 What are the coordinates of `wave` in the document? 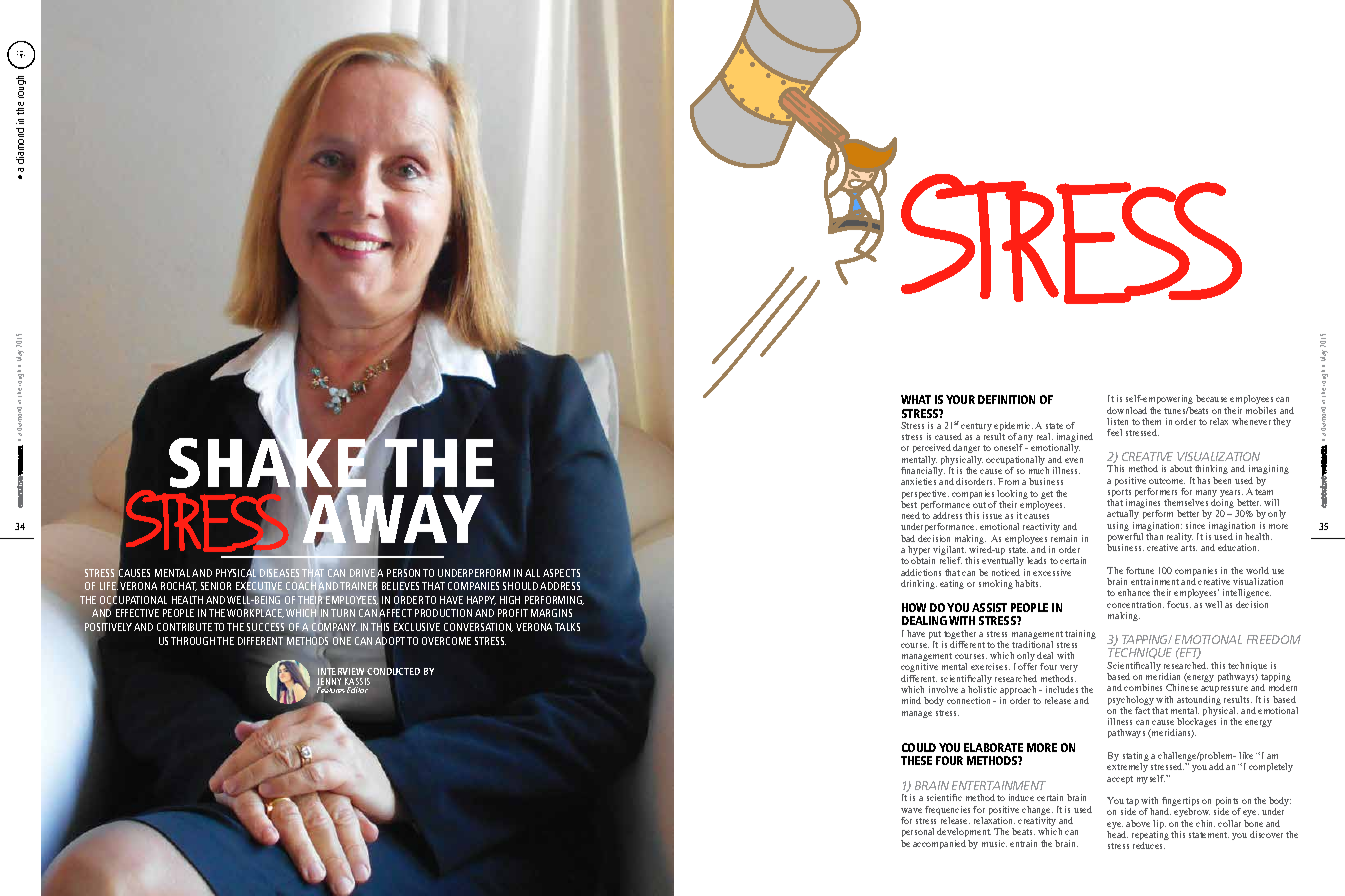 It's located at (911, 810).
